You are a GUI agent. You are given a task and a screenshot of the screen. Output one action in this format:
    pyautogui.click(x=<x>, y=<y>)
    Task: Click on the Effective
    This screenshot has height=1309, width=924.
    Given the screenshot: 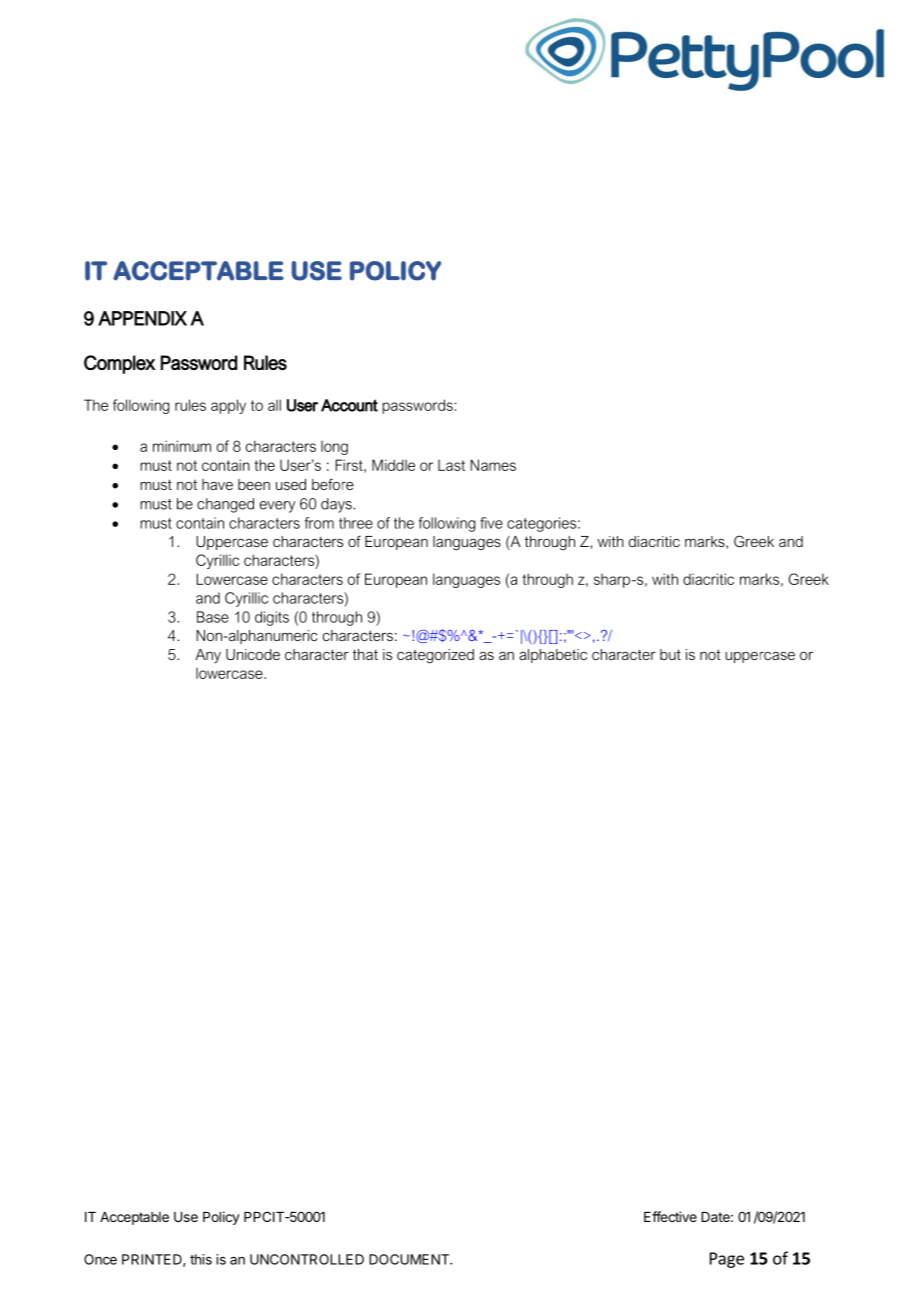 What is the action you would take?
    pyautogui.click(x=670, y=1216)
